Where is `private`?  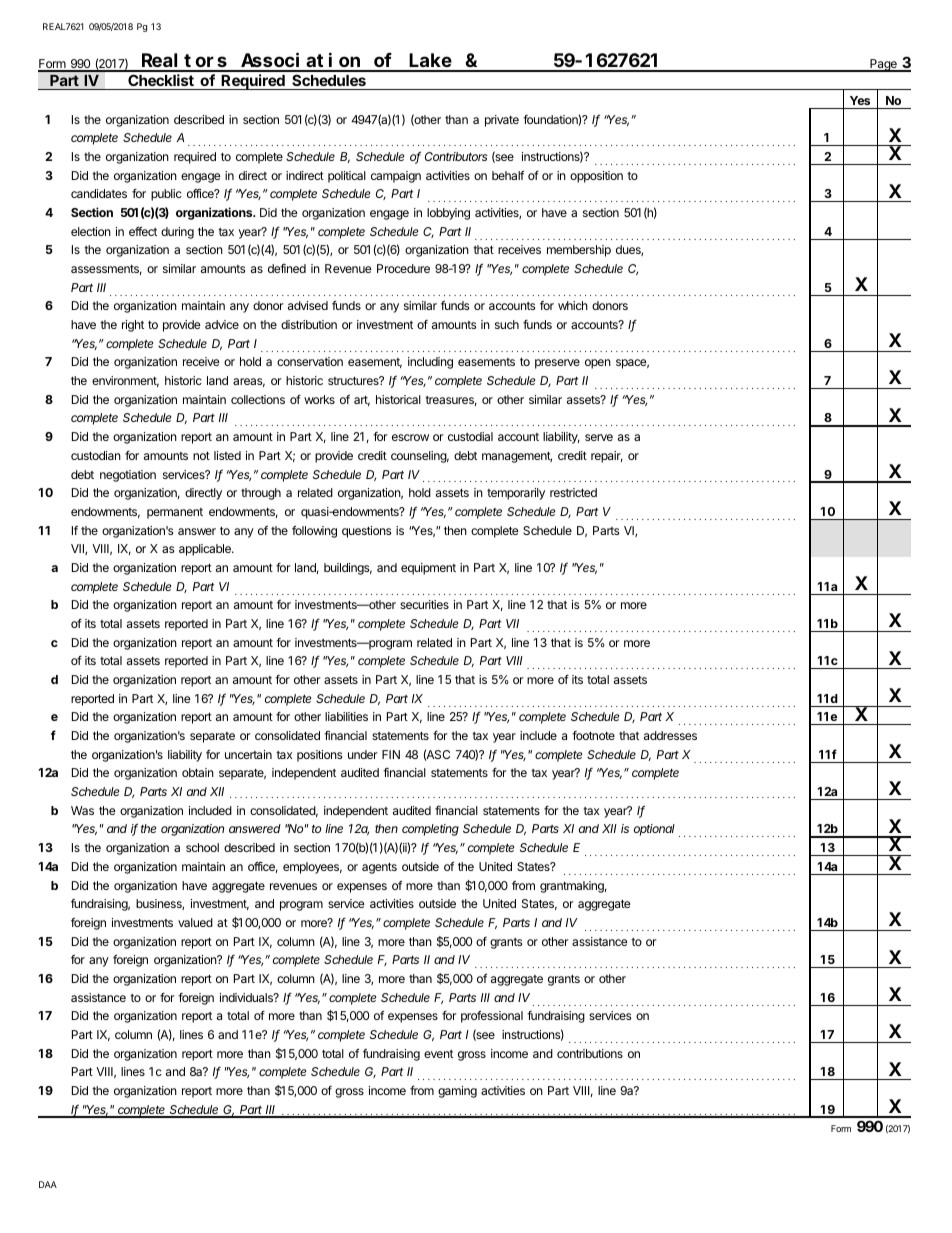 private is located at coordinates (502, 121).
